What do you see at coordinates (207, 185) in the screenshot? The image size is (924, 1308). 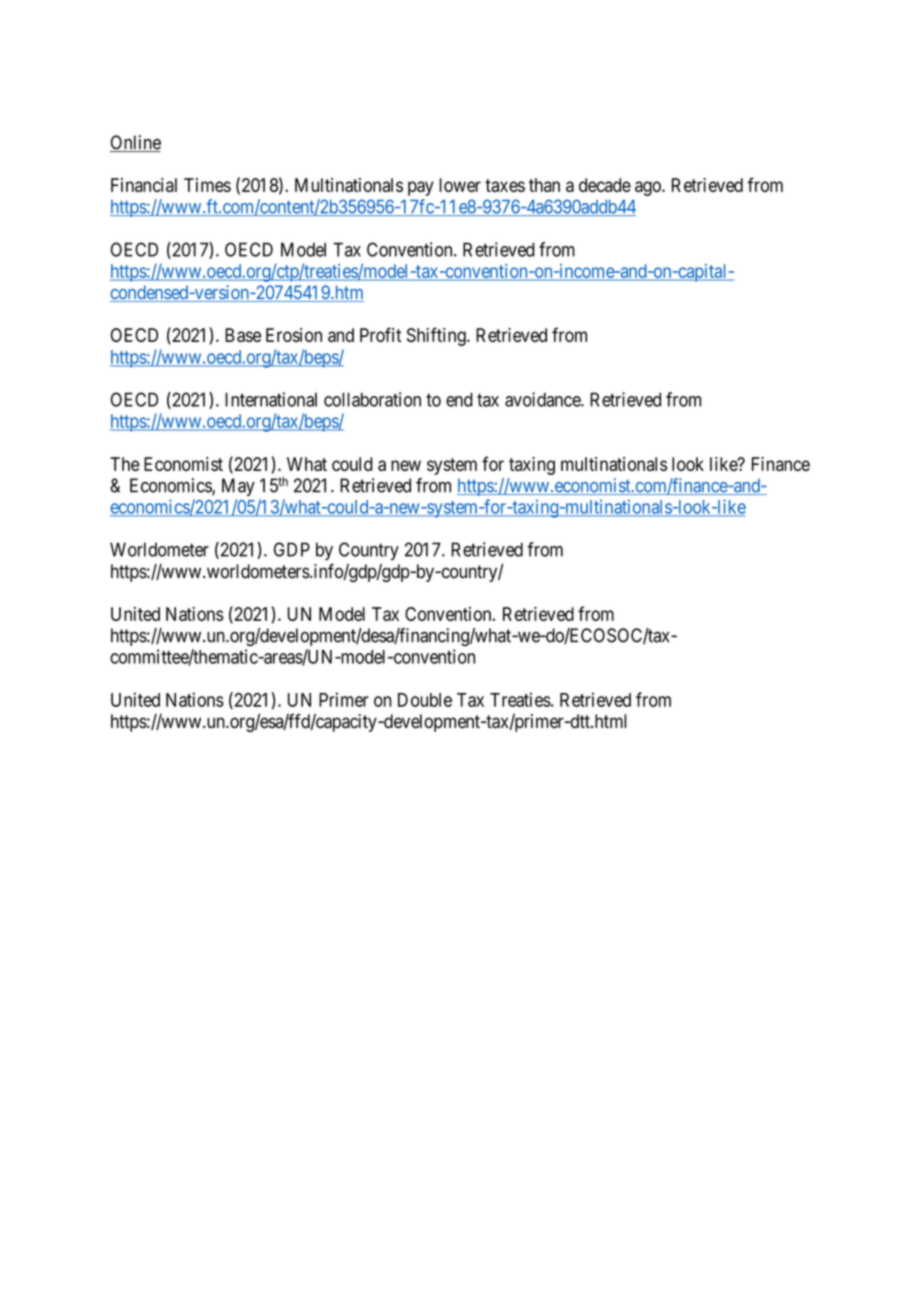 I see `Times` at bounding box center [207, 185].
